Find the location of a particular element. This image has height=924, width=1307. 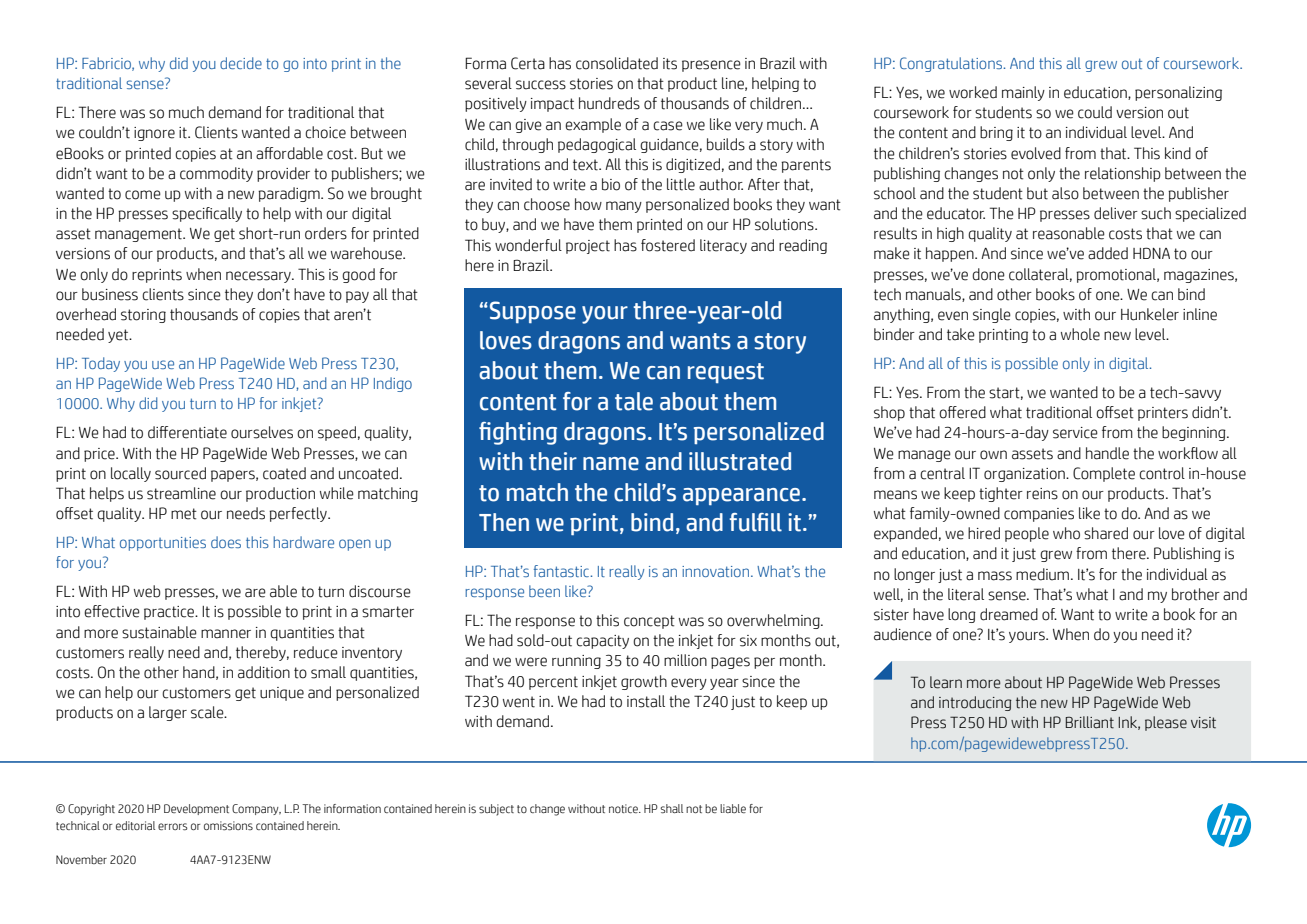

mainly is located at coordinates (1023, 93).
